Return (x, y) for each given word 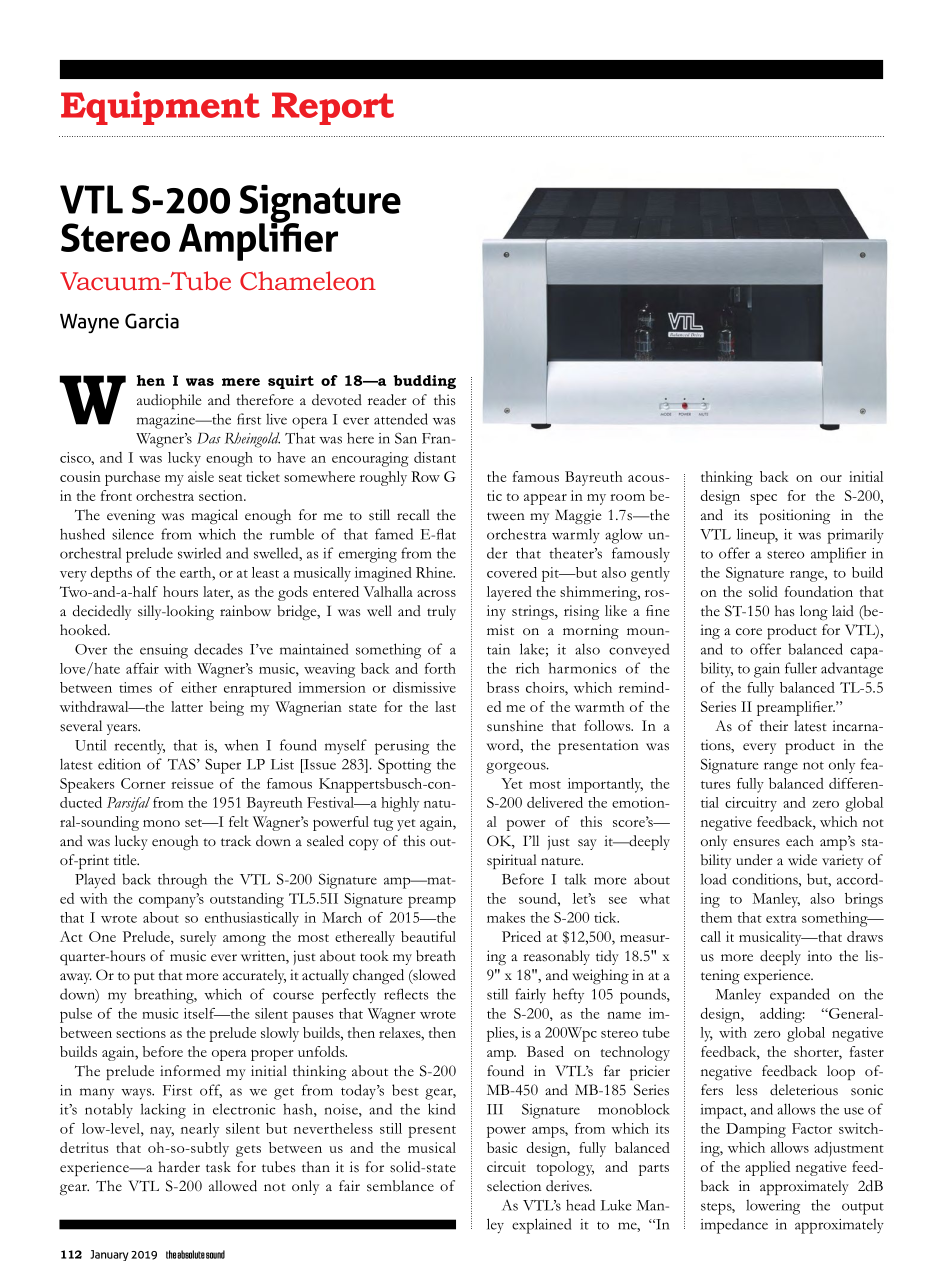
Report (333, 108)
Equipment (160, 108)
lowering (773, 1207)
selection (514, 1186)
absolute (191, 1254)
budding (424, 382)
